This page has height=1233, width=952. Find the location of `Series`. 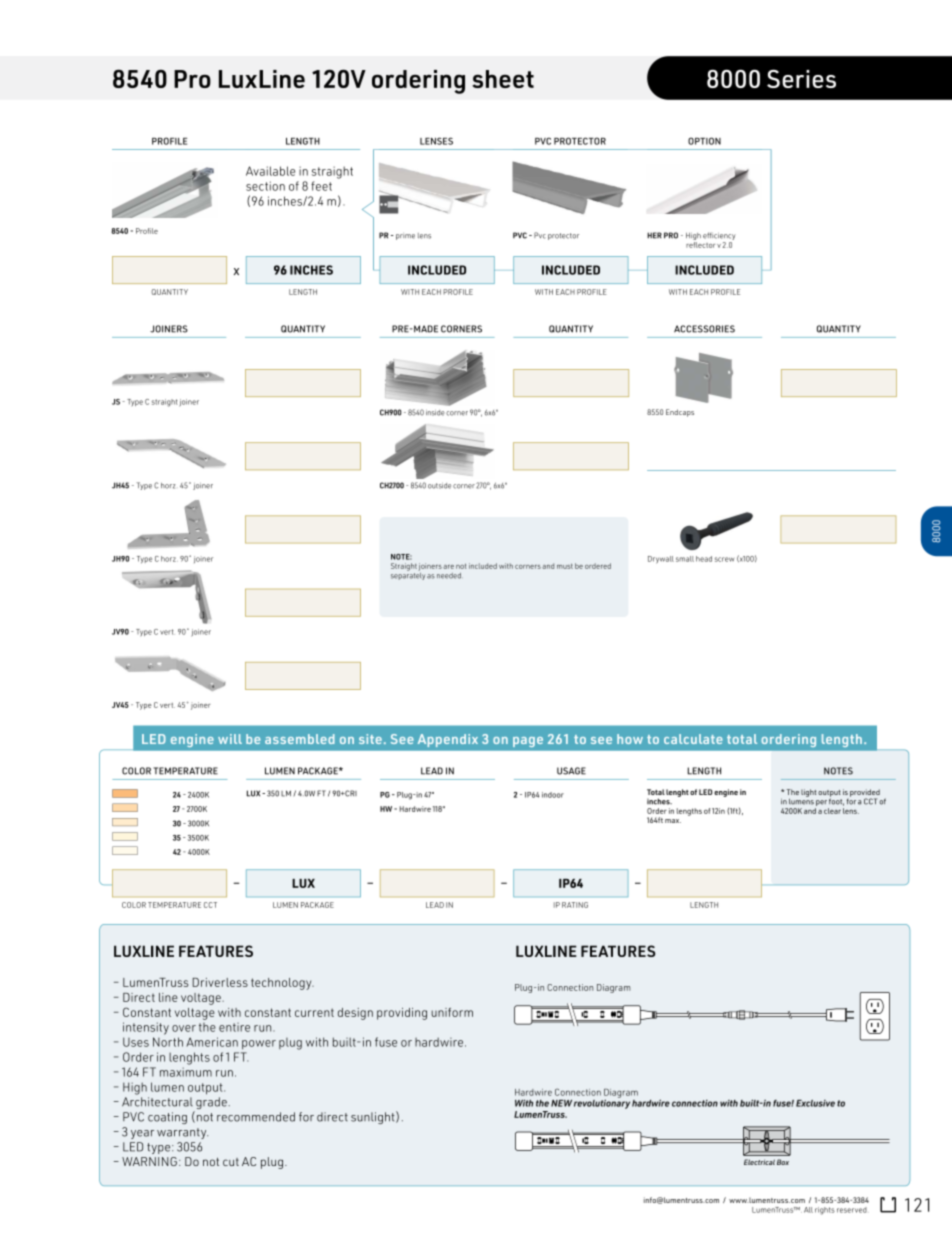

Series is located at coordinates (801, 79).
